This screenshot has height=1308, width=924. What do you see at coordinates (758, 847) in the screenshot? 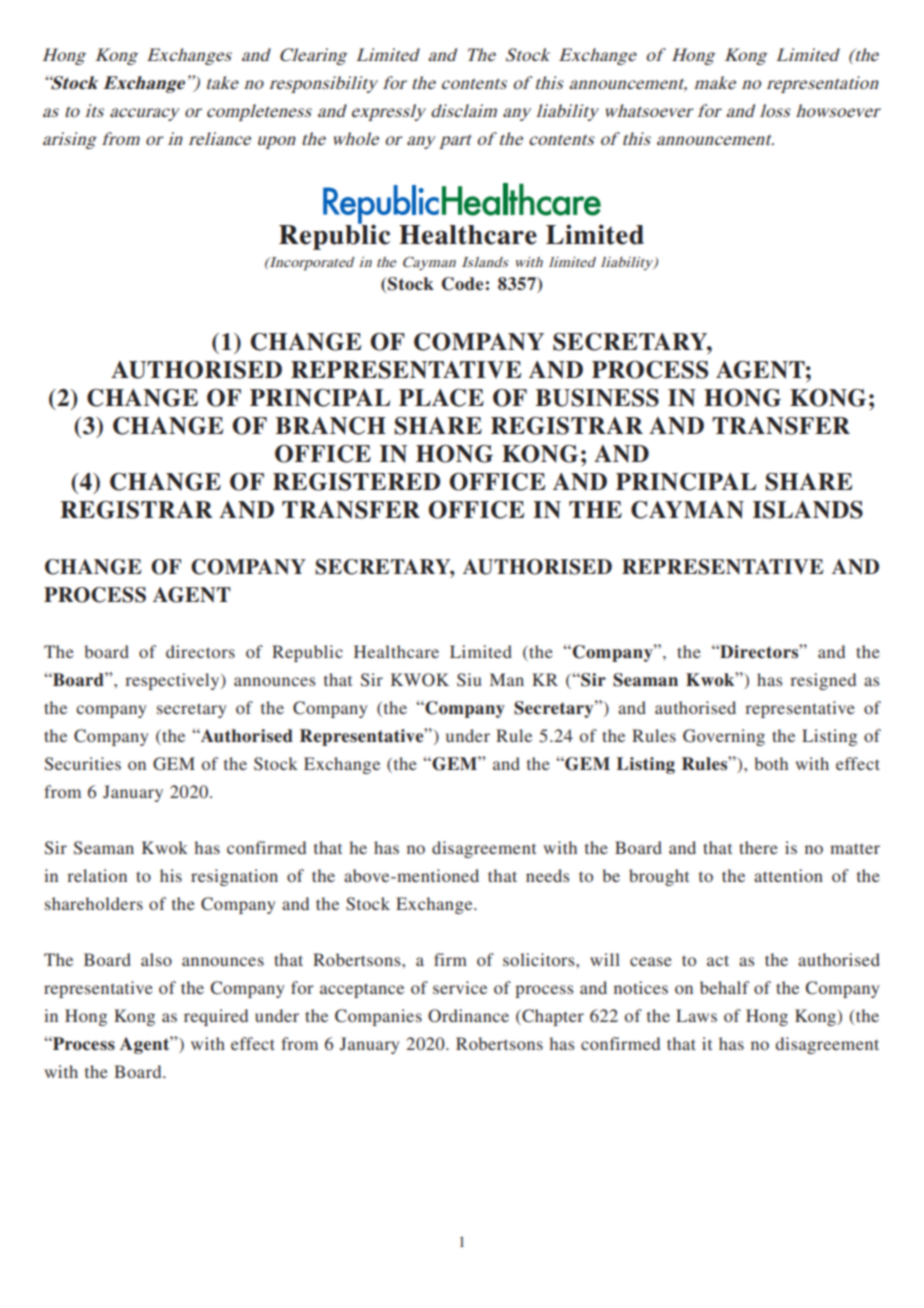
I see `there` at bounding box center [758, 847].
